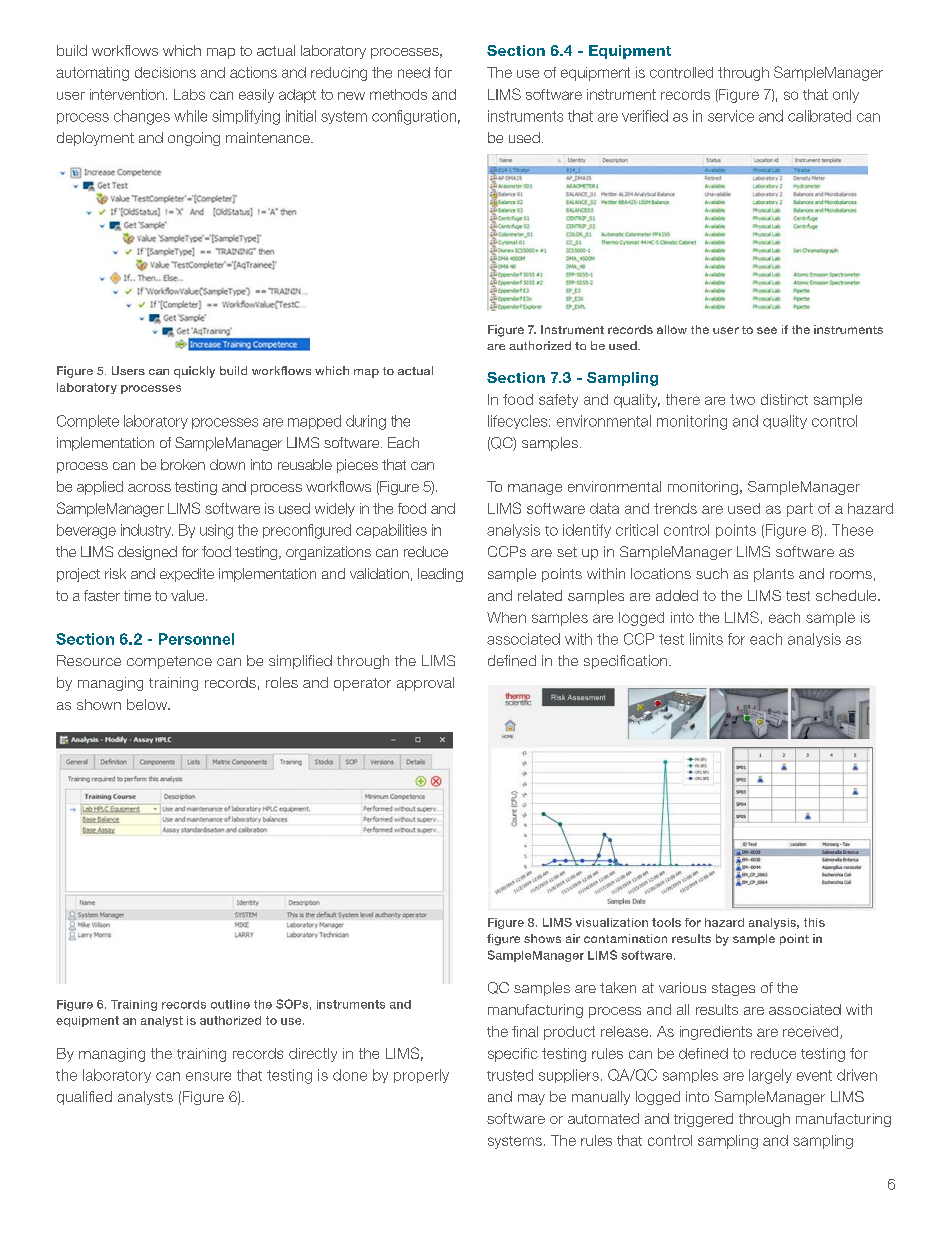 The image size is (952, 1233). I want to click on service, so click(731, 116).
